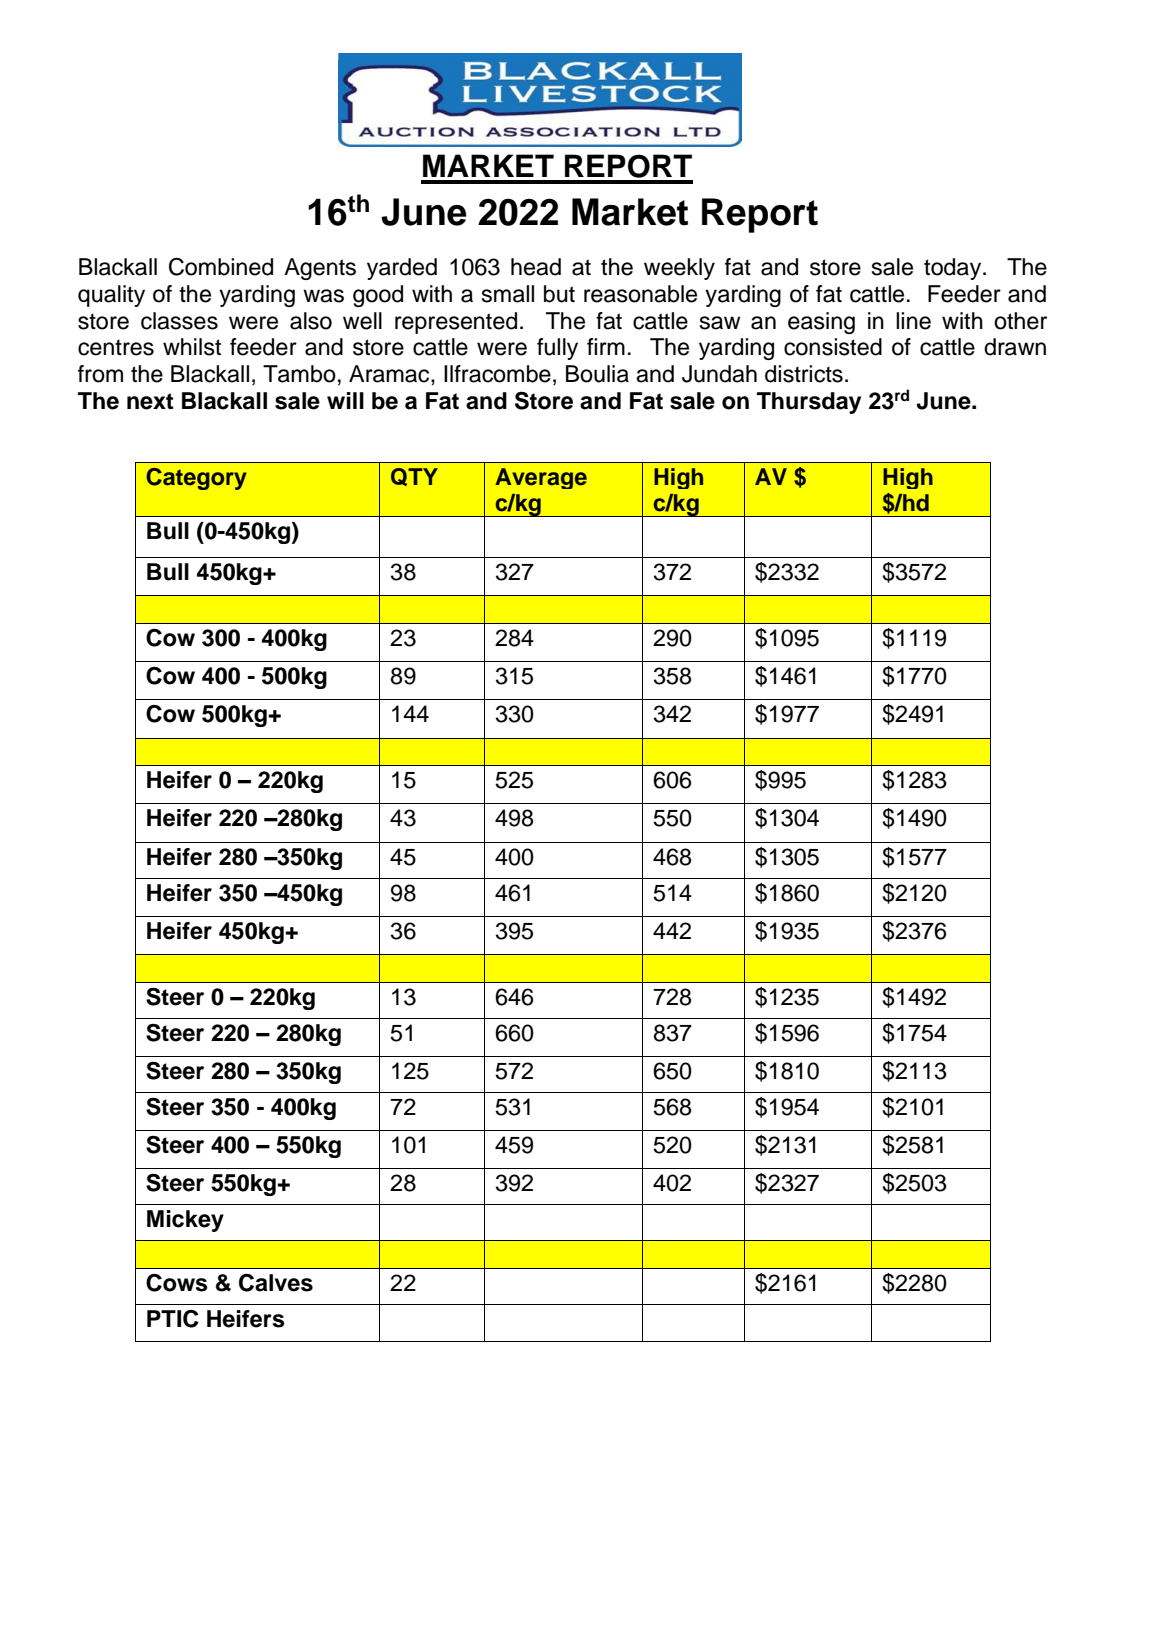 This screenshot has height=1637, width=1158. What do you see at coordinates (177, 1283) in the screenshot?
I see `Cows` at bounding box center [177, 1283].
